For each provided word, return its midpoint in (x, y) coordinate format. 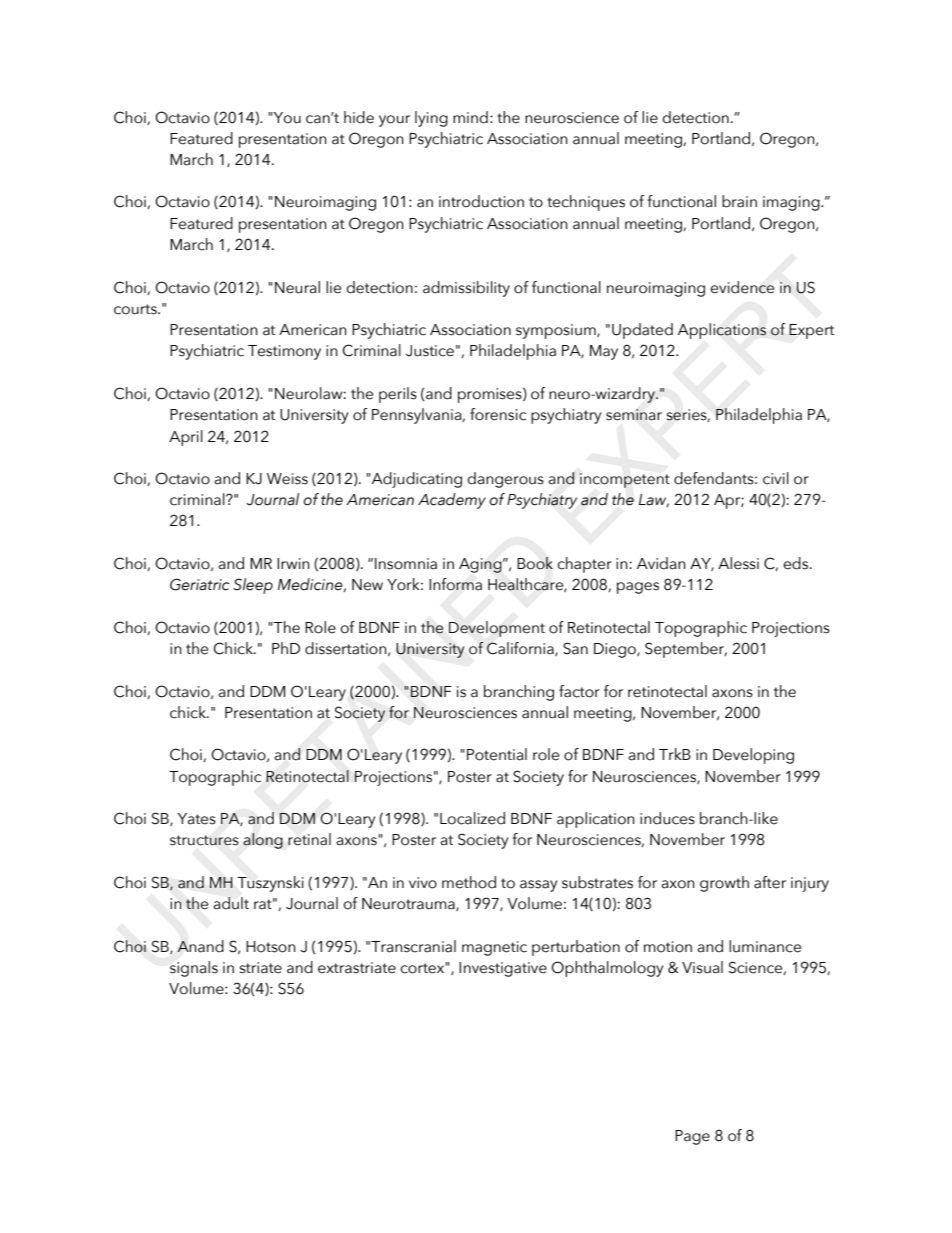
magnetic (494, 948)
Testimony (284, 352)
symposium (557, 331)
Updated (642, 331)
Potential (497, 754)
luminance (765, 946)
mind (470, 117)
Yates (197, 819)
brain (739, 201)
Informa (455, 584)
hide (359, 117)
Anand (200, 946)
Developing (753, 756)
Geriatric (199, 584)
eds (797, 563)
